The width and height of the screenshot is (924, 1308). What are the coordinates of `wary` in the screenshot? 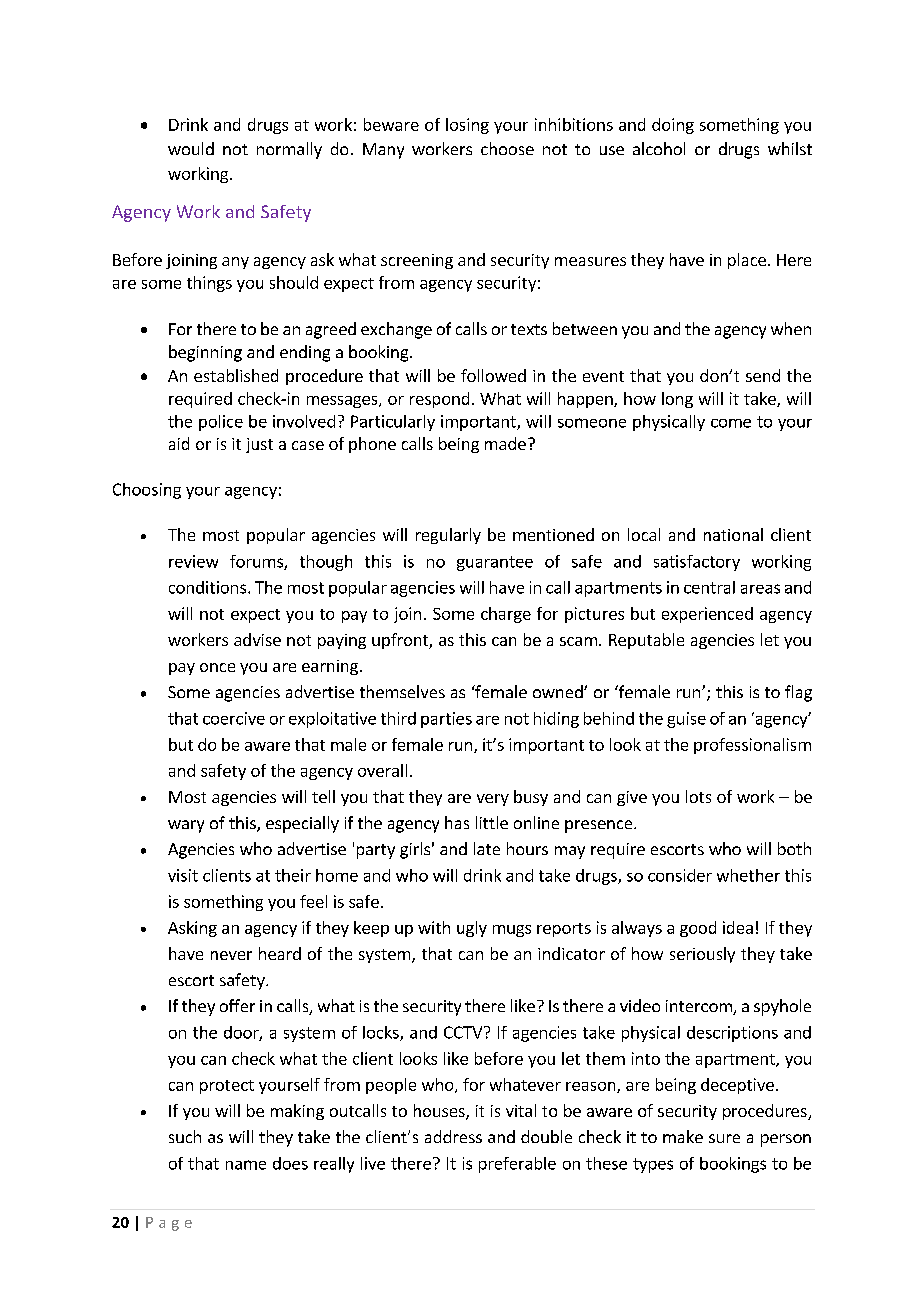 It's located at (186, 826).
